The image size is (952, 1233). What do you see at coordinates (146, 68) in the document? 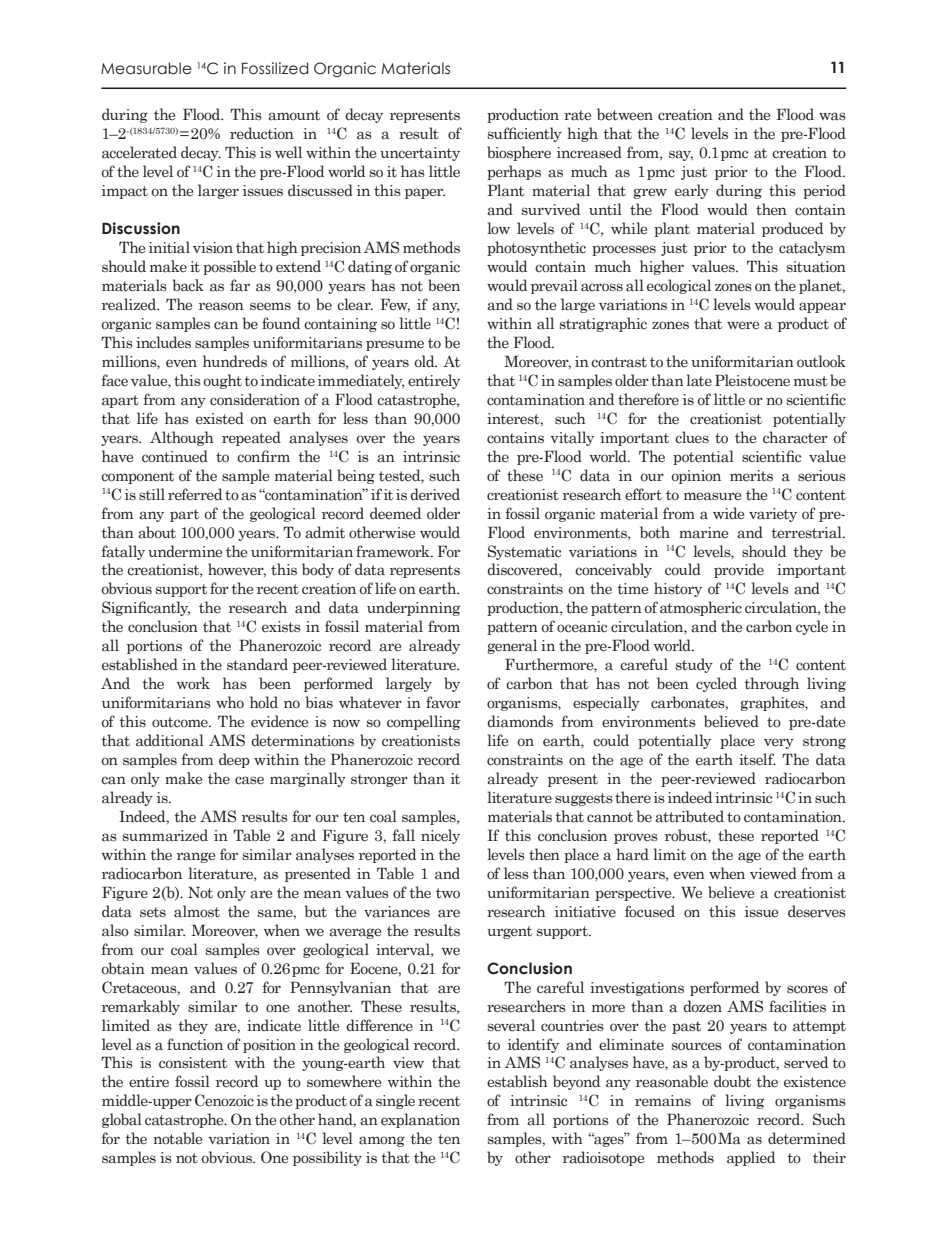
I see `Measurable` at bounding box center [146, 68].
